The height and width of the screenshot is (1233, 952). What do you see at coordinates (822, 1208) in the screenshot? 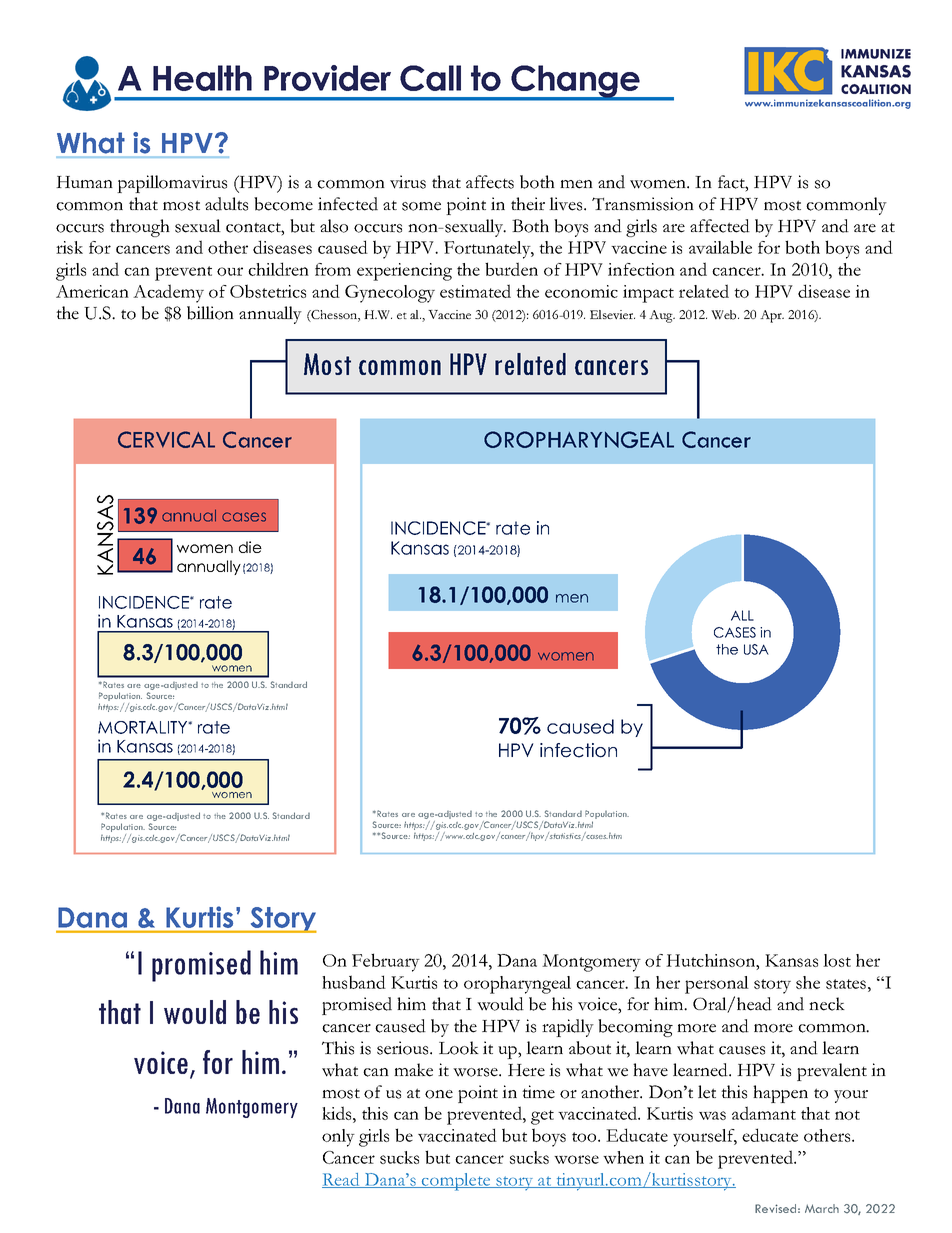
I see `March` at bounding box center [822, 1208].
